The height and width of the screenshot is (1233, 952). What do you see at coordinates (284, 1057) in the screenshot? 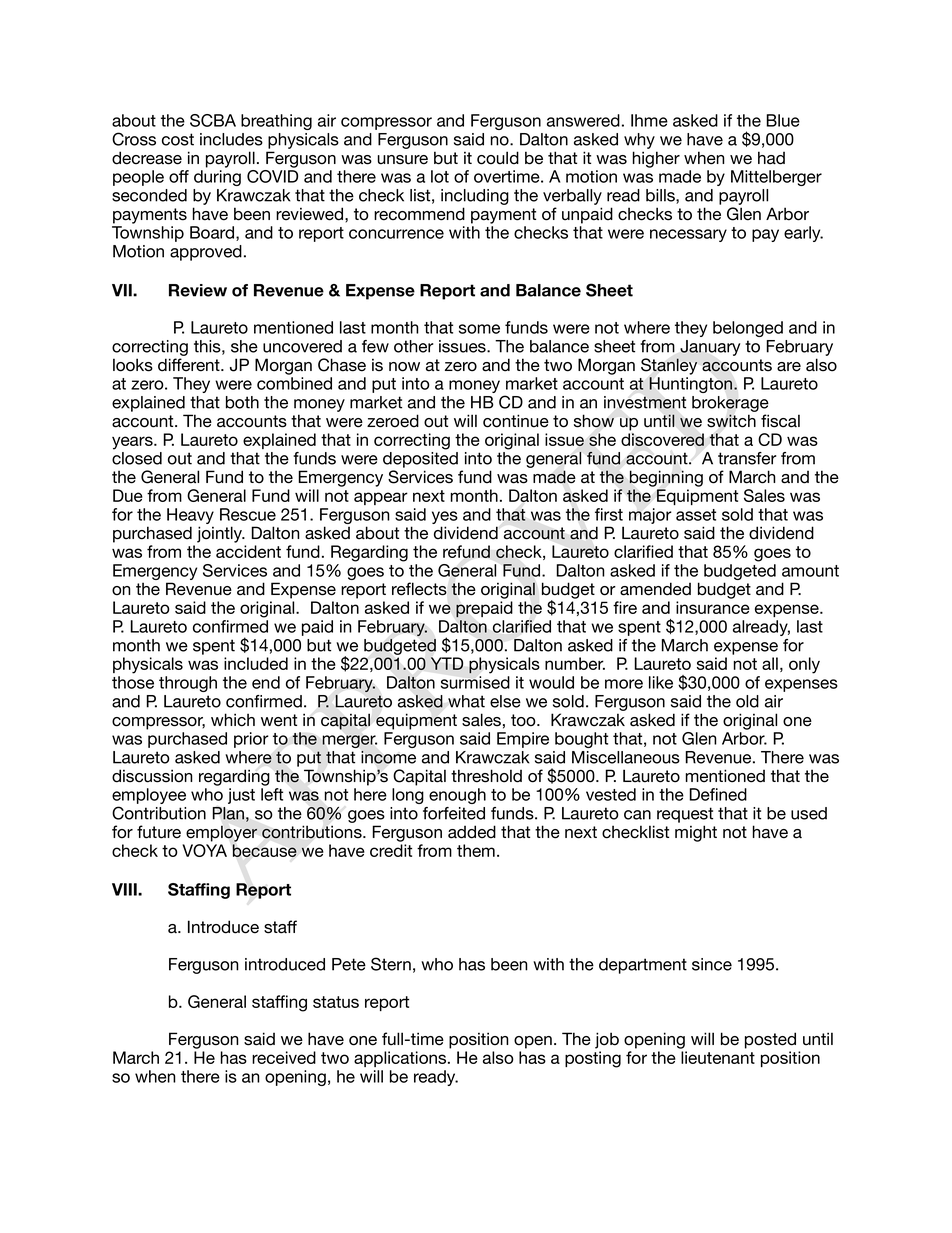
I see `received` at bounding box center [284, 1057].
